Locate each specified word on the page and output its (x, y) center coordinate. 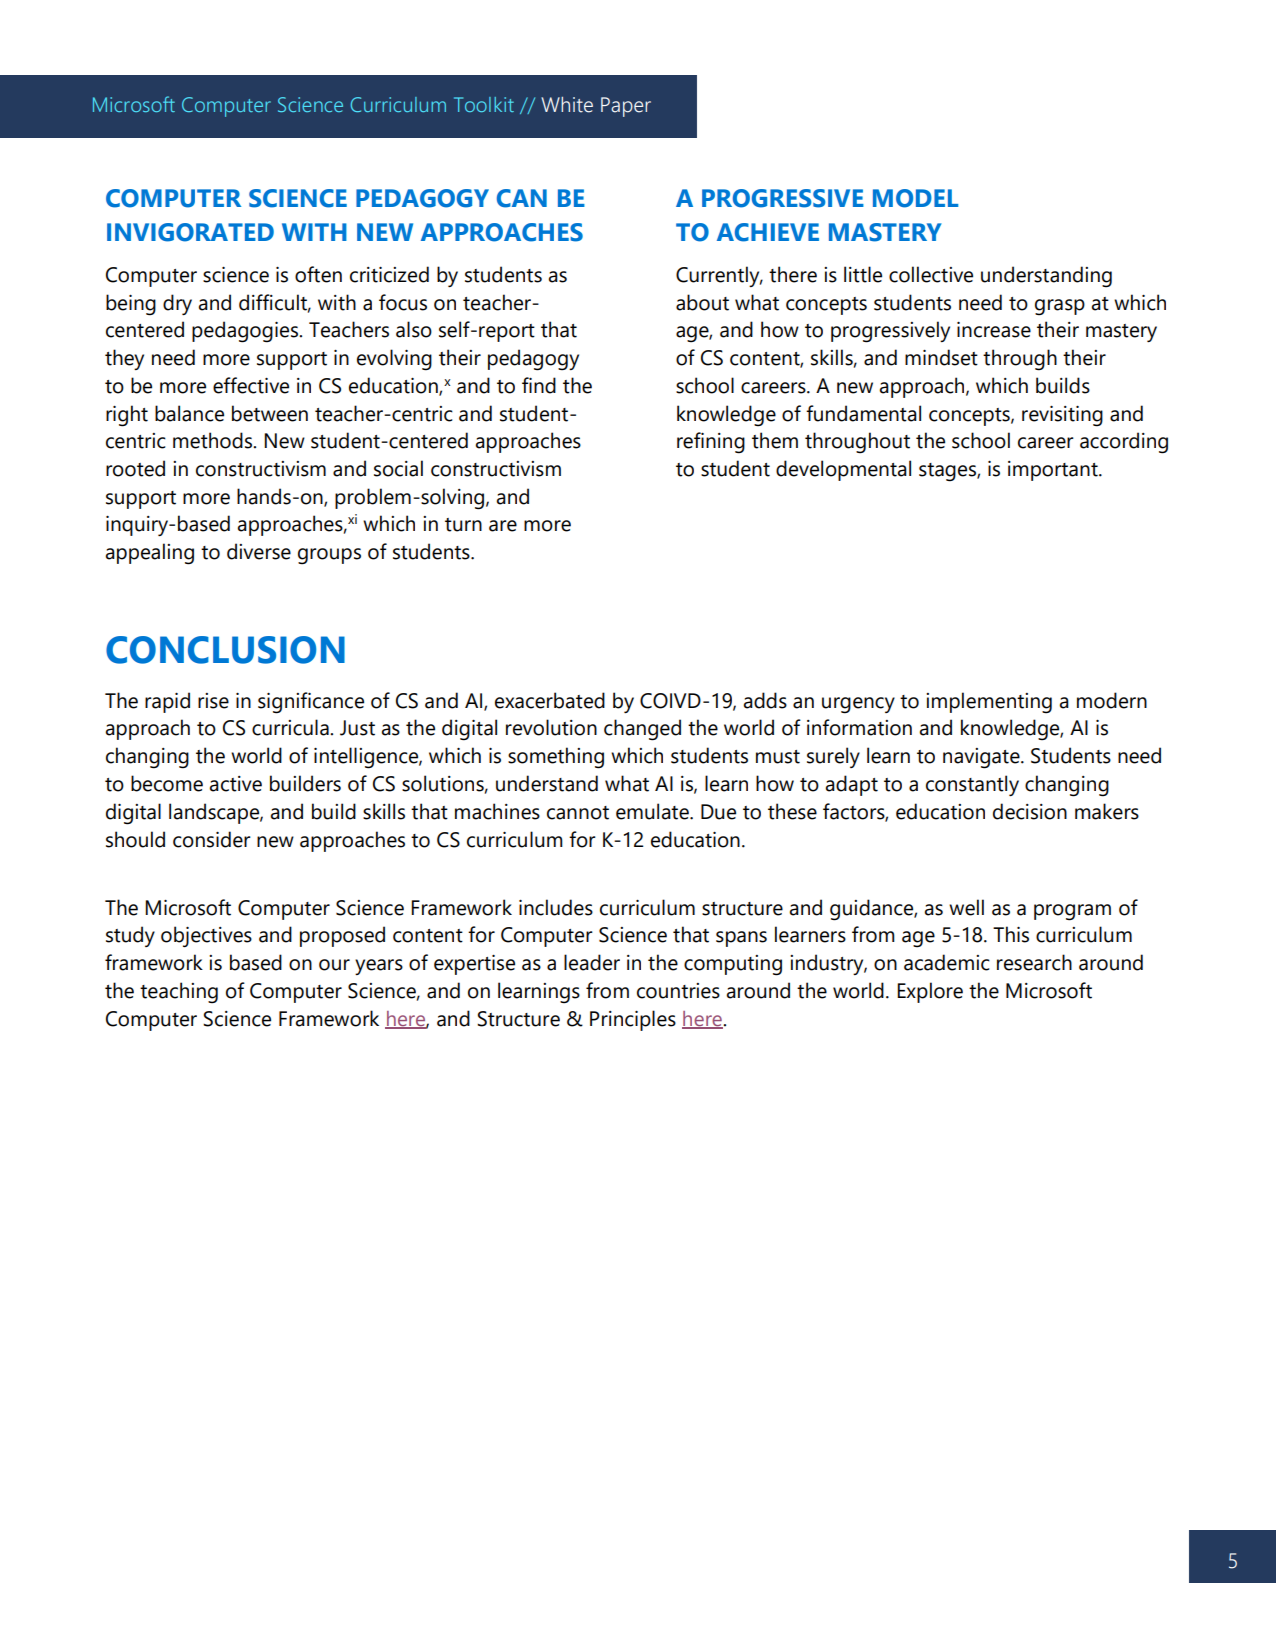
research (1034, 962)
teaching (179, 993)
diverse (259, 551)
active (236, 784)
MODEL (915, 198)
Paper (626, 107)
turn (463, 525)
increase (994, 330)
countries (678, 991)
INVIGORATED (190, 232)
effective (251, 385)
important (1054, 471)
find (539, 385)
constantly (972, 785)
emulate (653, 811)
